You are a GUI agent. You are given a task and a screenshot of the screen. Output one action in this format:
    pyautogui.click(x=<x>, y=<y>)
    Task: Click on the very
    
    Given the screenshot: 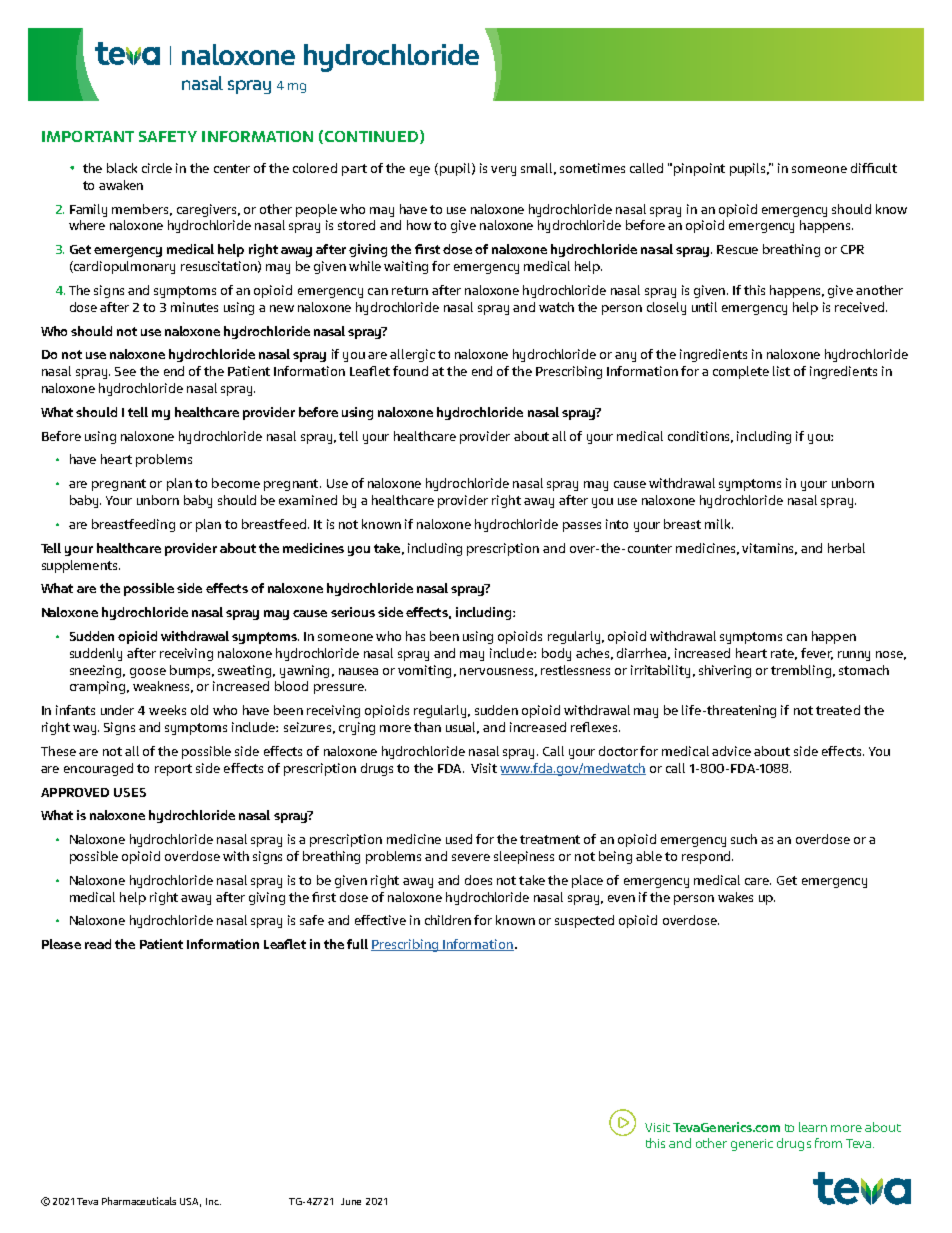 What is the action you would take?
    pyautogui.click(x=503, y=171)
